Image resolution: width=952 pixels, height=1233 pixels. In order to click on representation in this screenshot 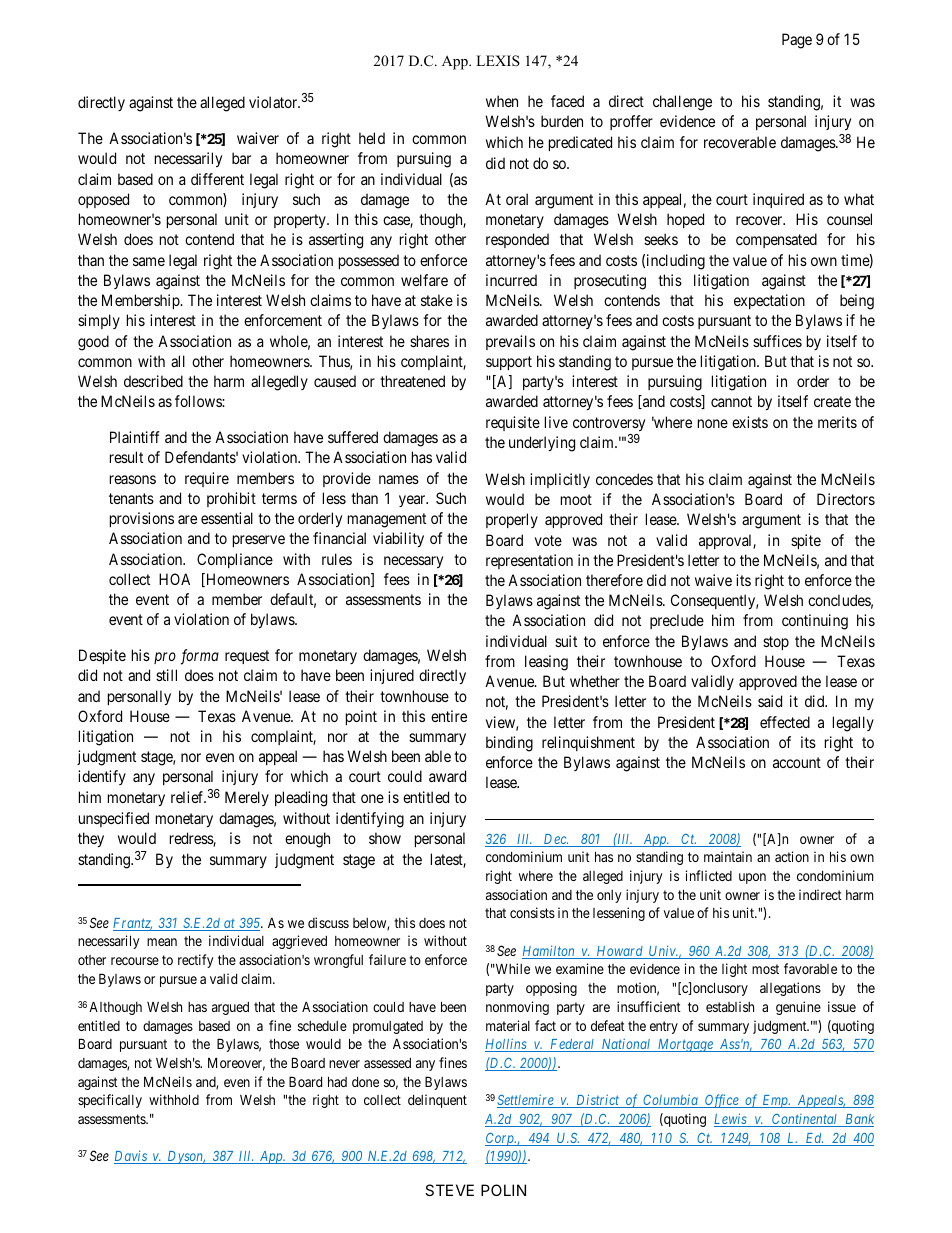, I will do `click(529, 561)`.
